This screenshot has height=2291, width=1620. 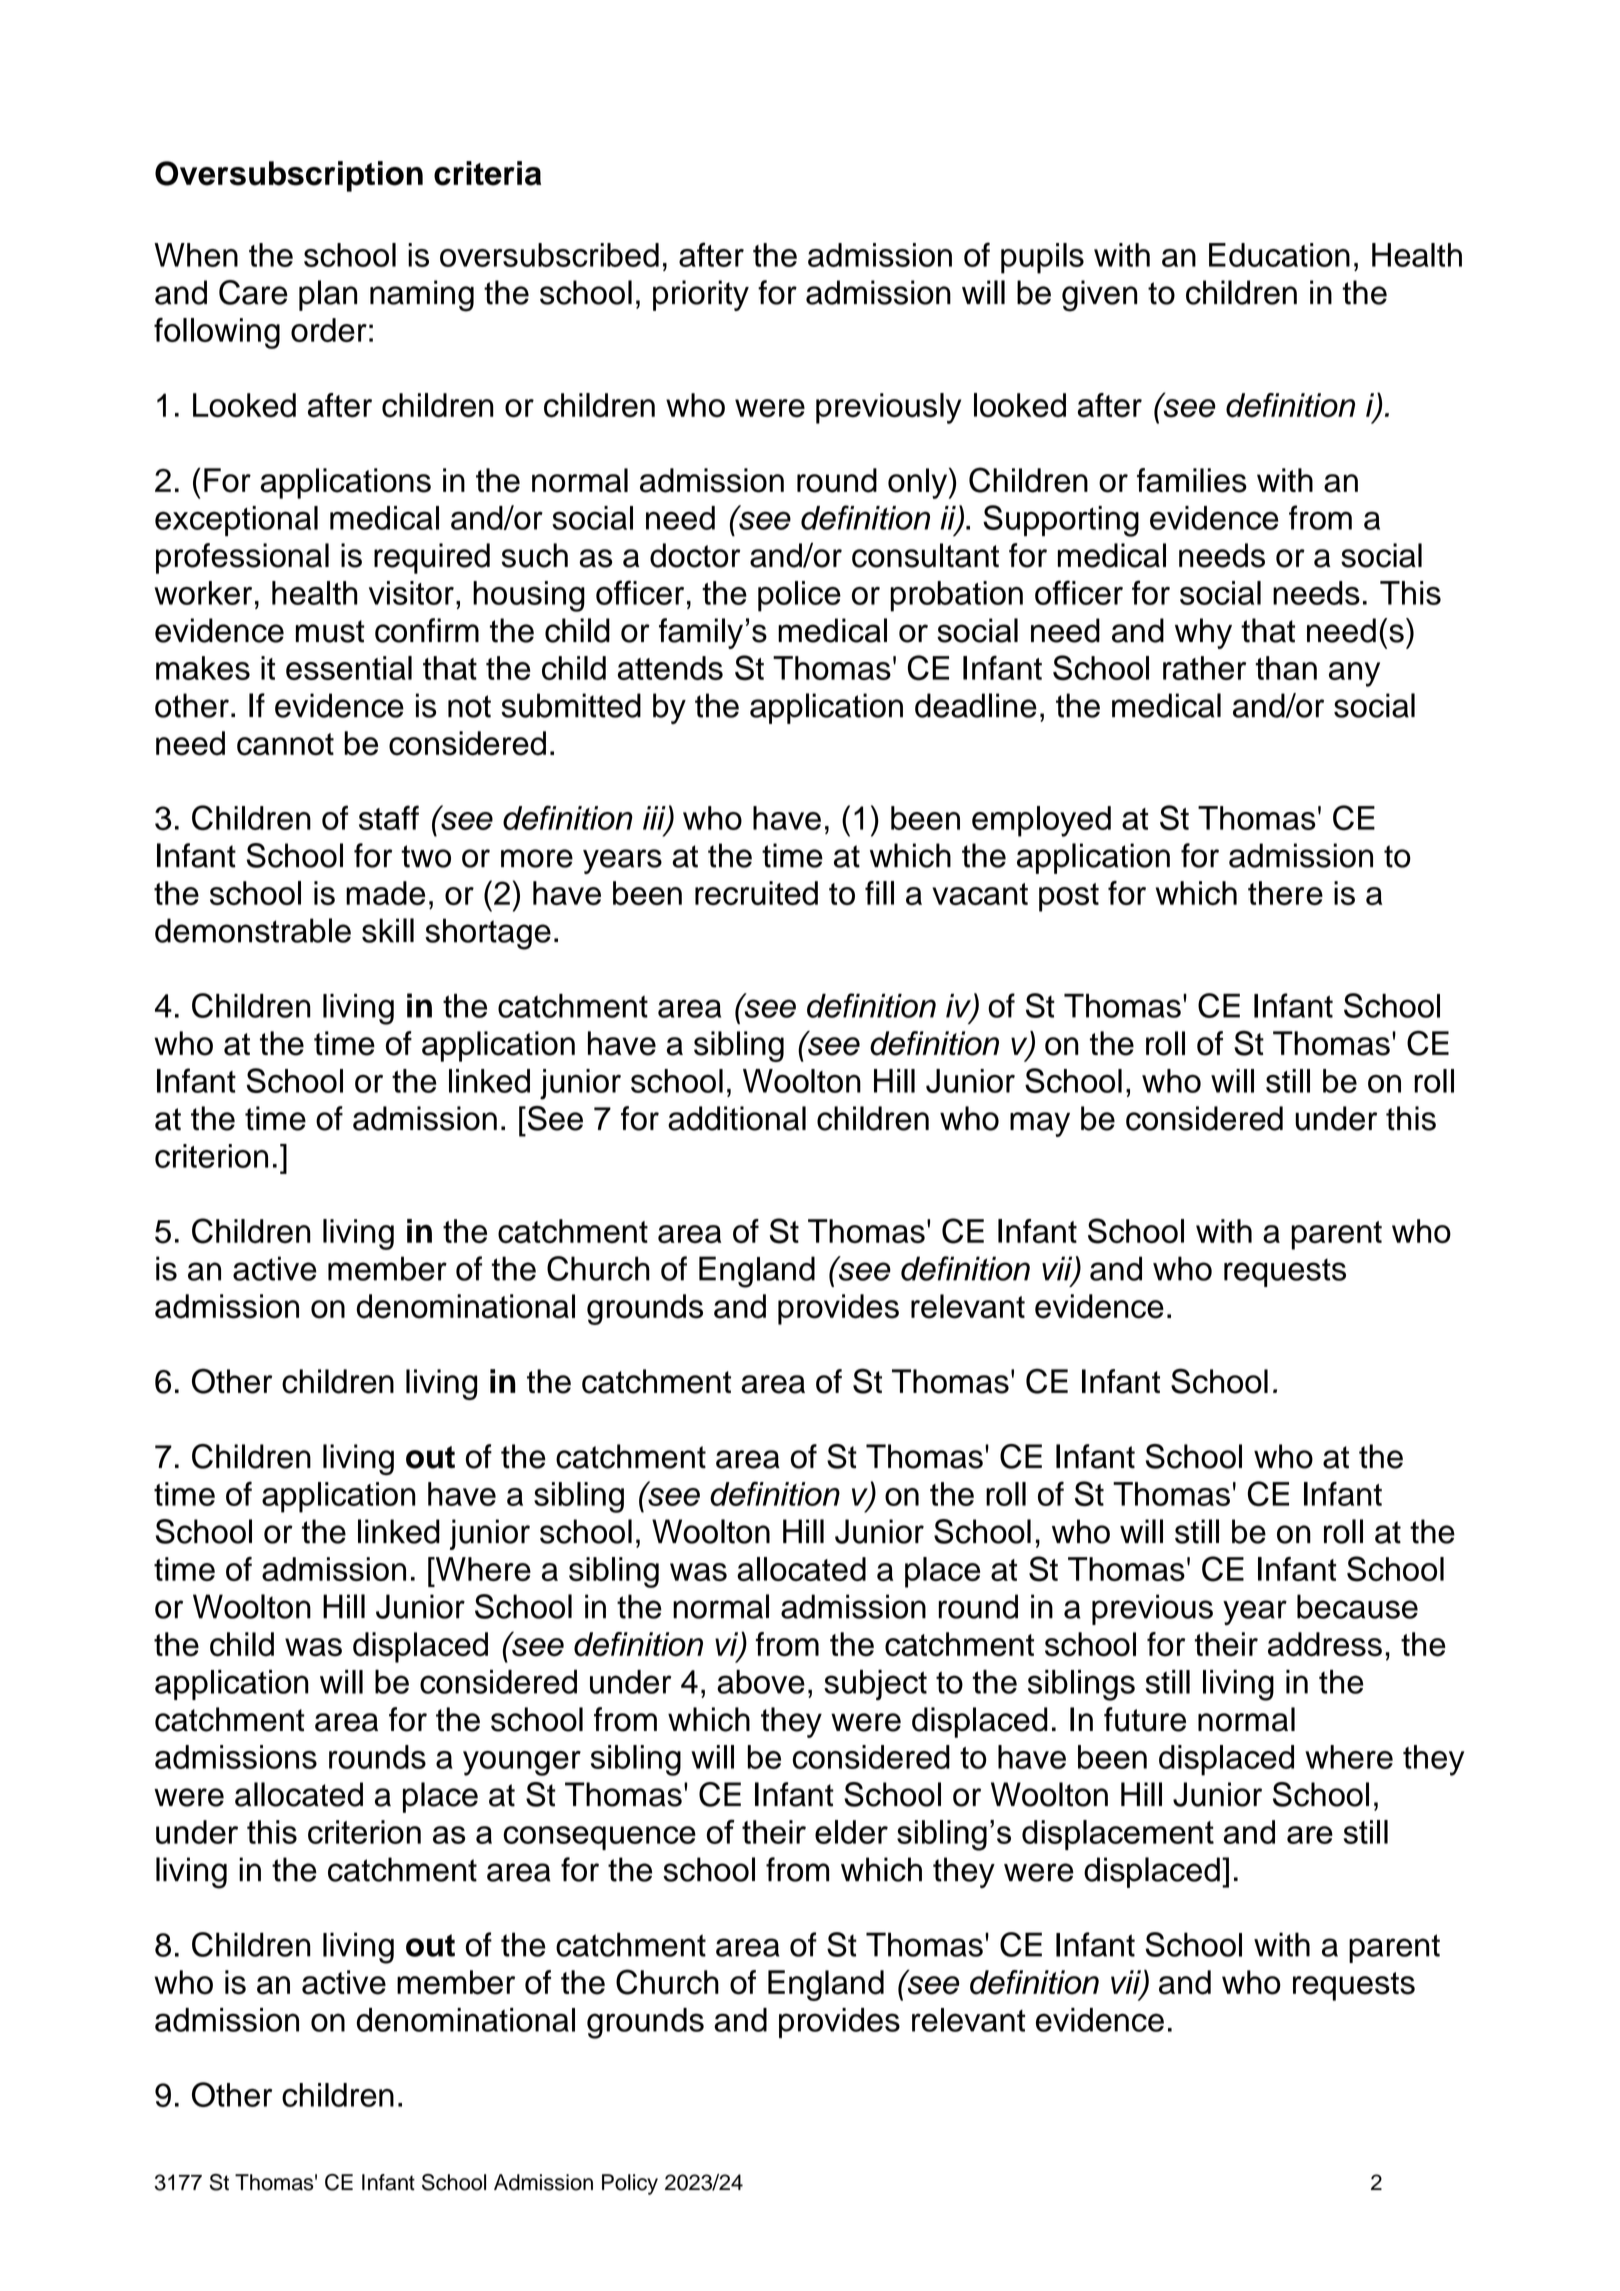 I want to click on skill, so click(x=388, y=930).
